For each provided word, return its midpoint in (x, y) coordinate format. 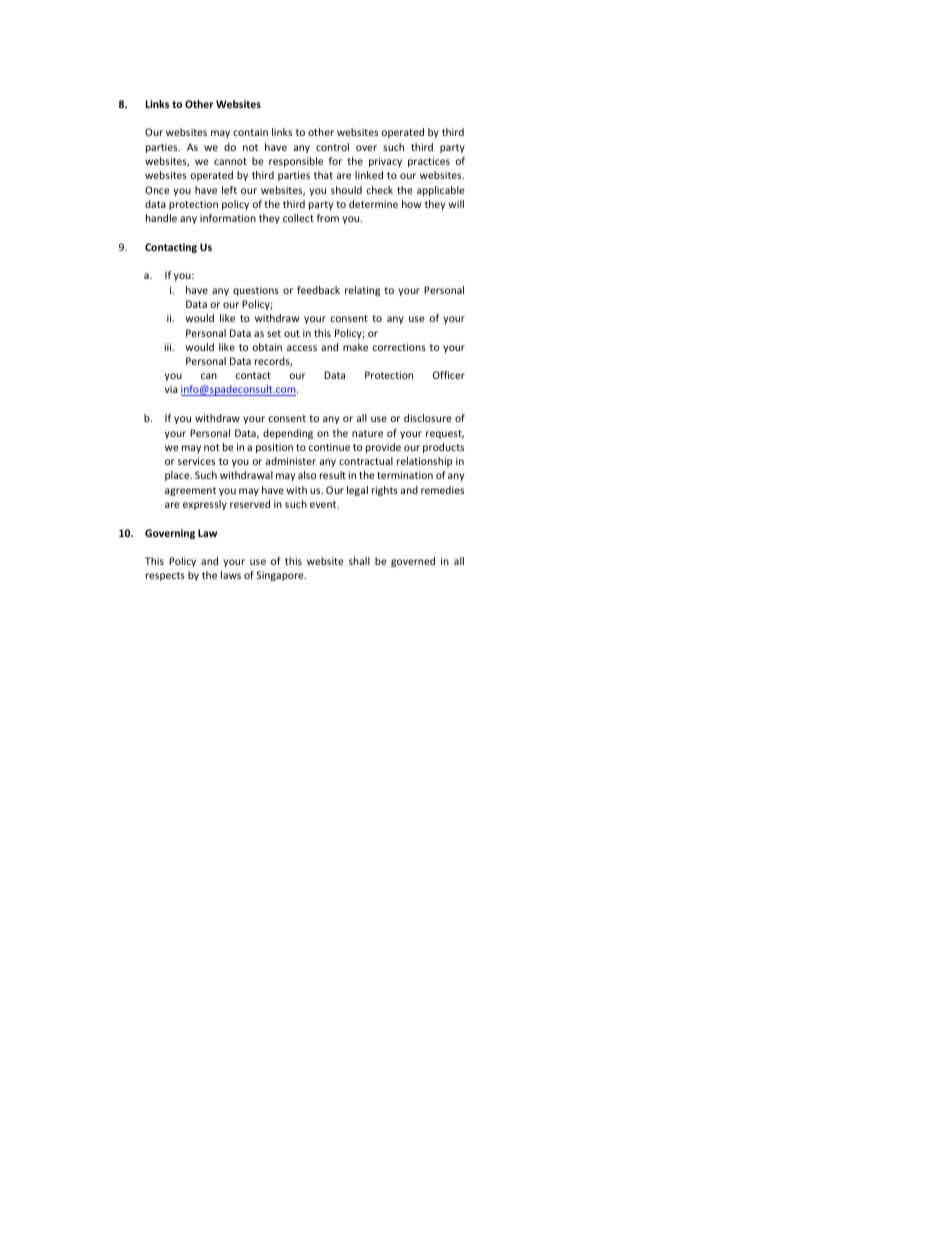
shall (359, 561)
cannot (230, 161)
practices (429, 162)
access (302, 348)
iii (169, 347)
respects (165, 576)
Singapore (281, 576)
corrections (399, 347)
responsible (296, 162)
